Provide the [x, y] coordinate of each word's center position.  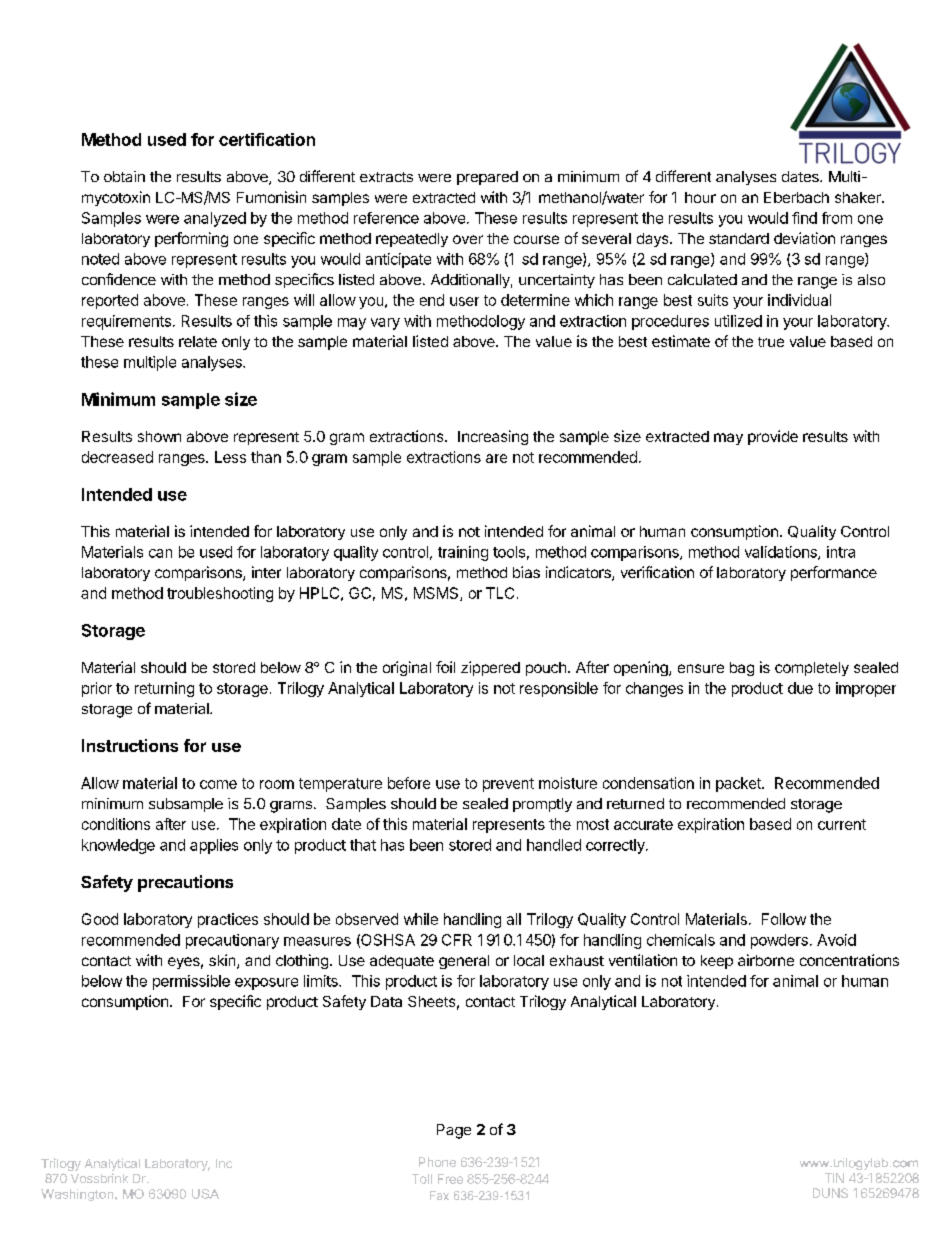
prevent [508, 785]
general [464, 962]
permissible [191, 982]
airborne [766, 960]
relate [198, 341]
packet [739, 784]
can [160, 553]
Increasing [493, 437]
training [463, 553]
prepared [487, 178]
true [771, 342]
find [804, 218]
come [218, 784]
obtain [124, 176]
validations [782, 553]
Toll [422, 1179]
